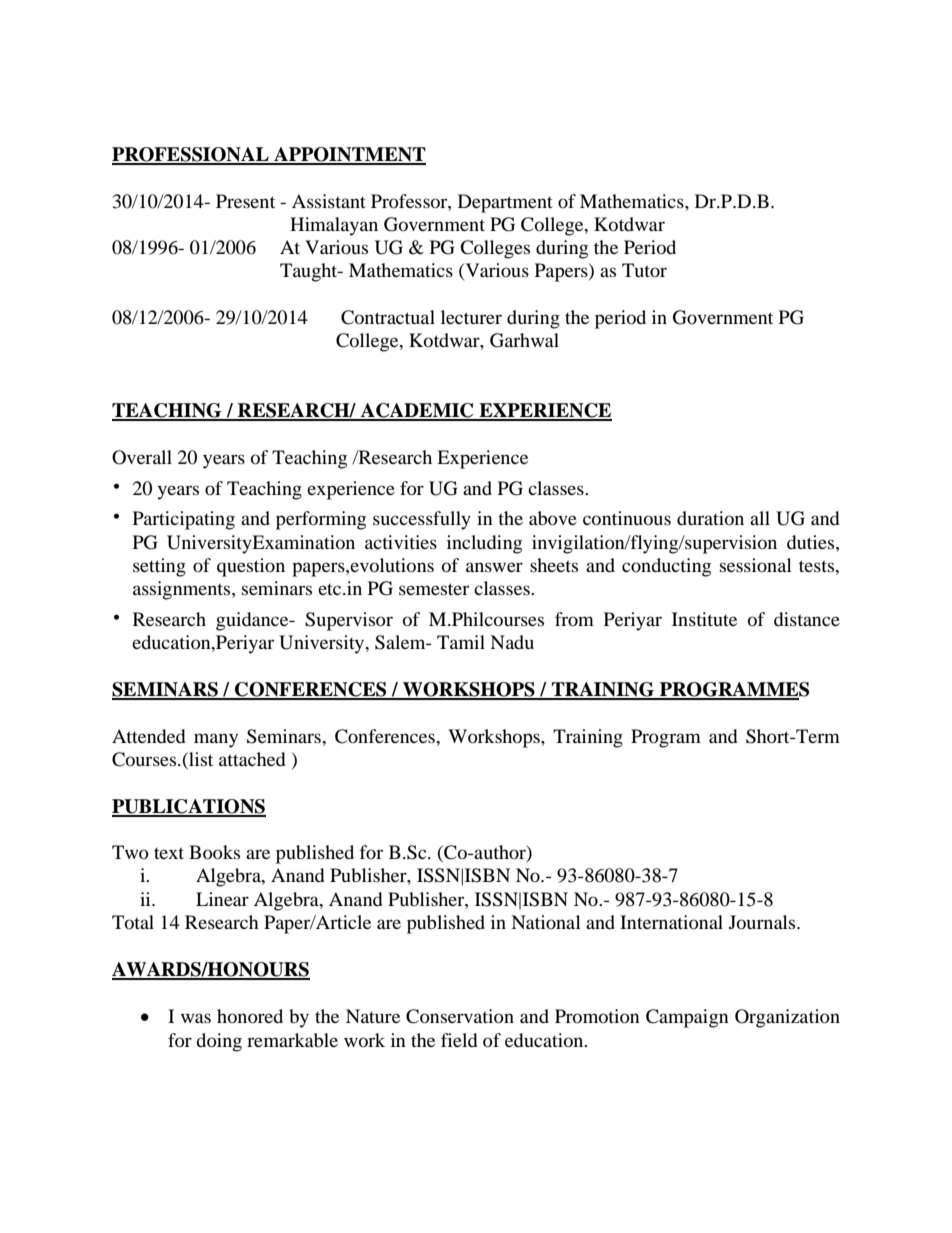 Image resolution: width=952 pixels, height=1233 pixels. What do you see at coordinates (434, 589) in the screenshot?
I see `semester` at bounding box center [434, 589].
